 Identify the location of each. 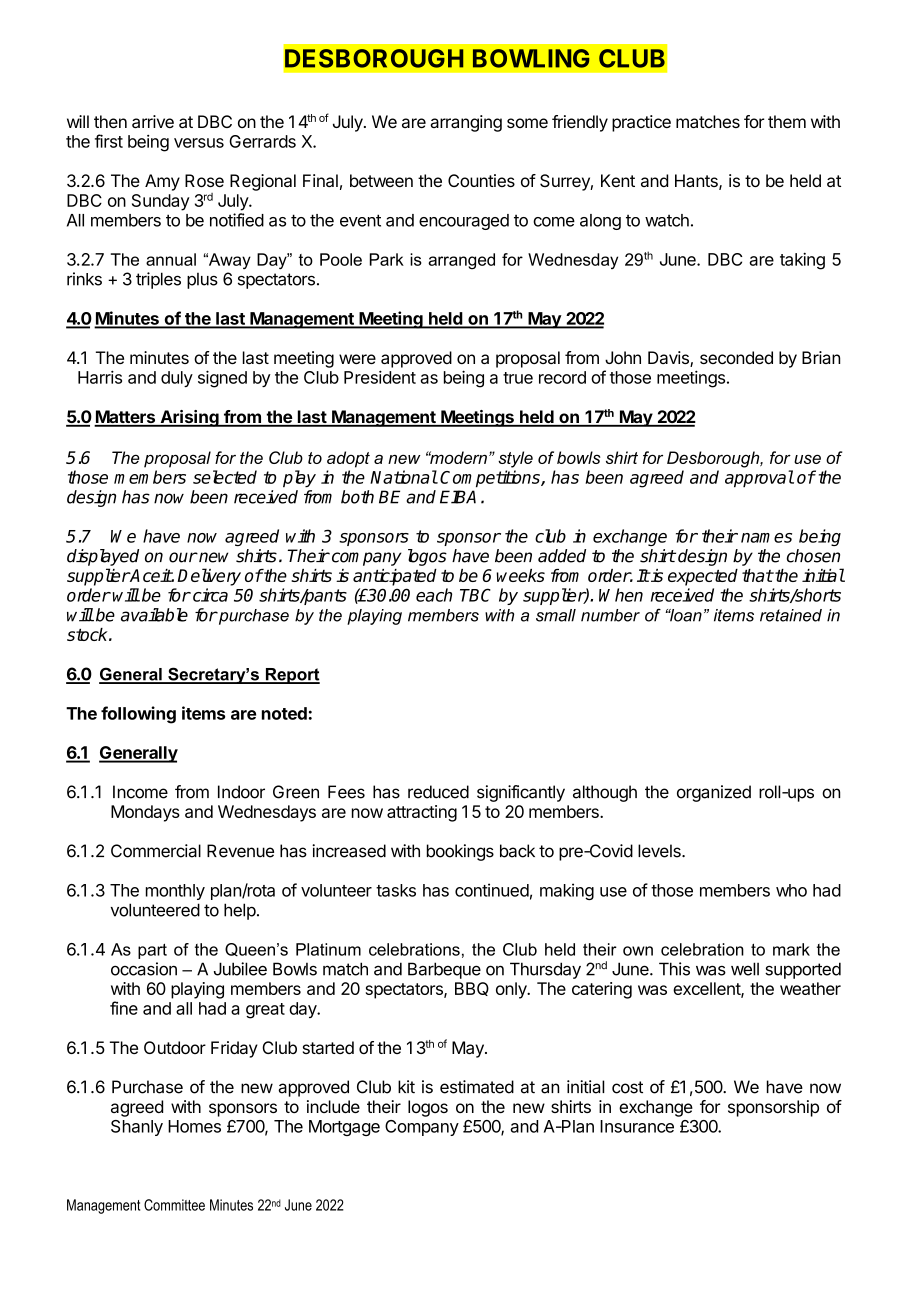
(434, 595).
